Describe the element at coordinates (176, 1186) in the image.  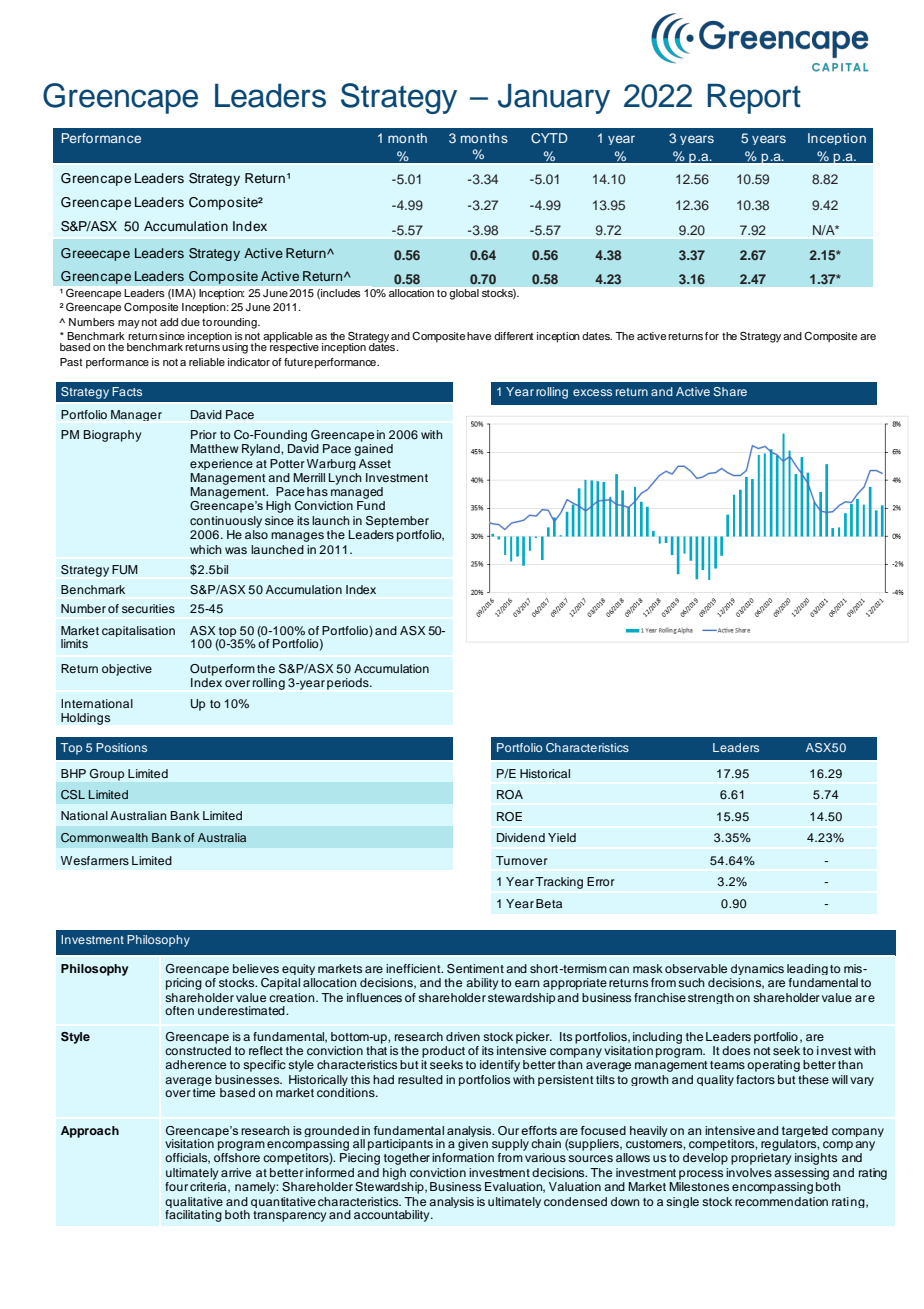
I see `four` at that location.
